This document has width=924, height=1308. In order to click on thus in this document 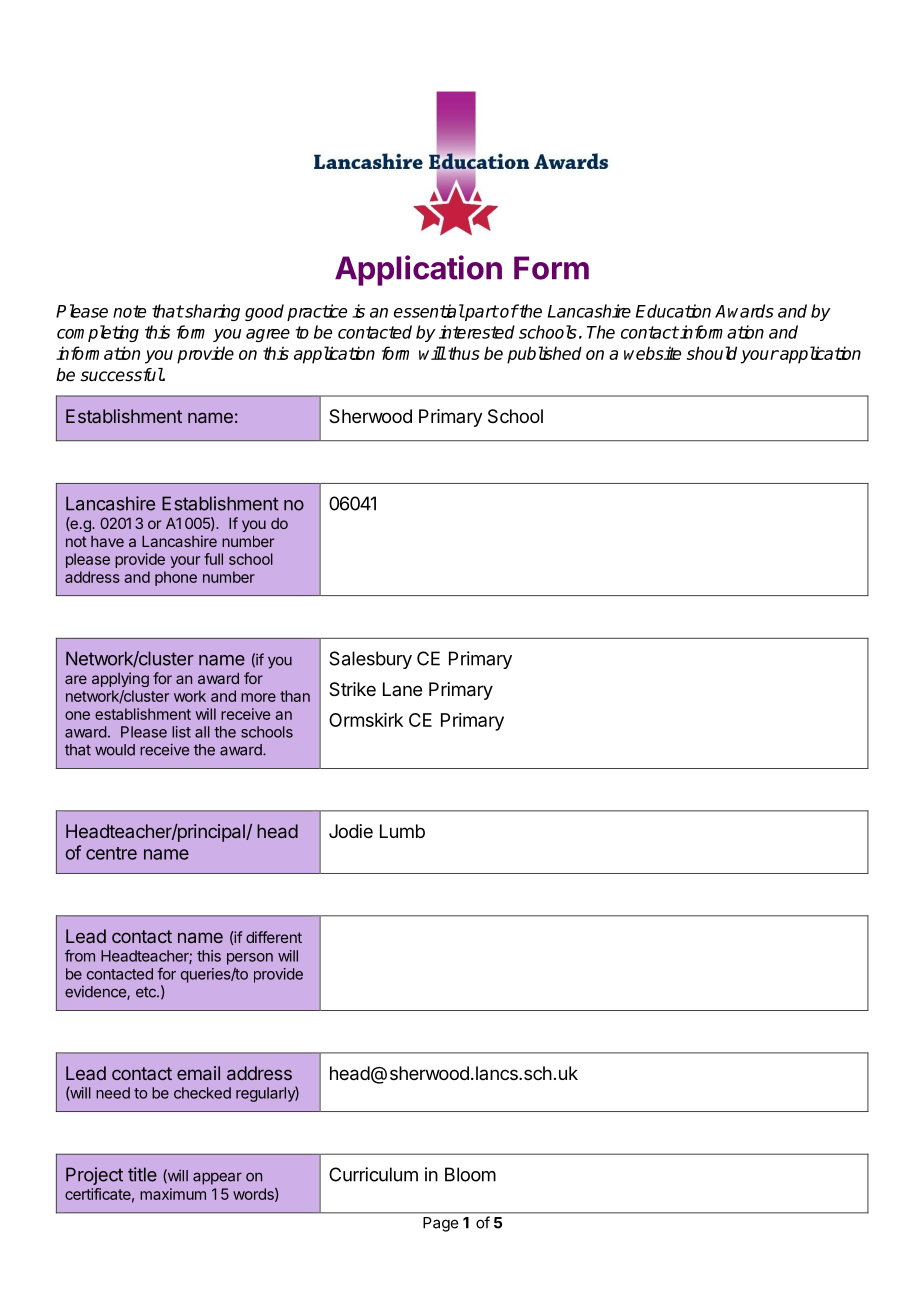, I will do `click(464, 353)`.
